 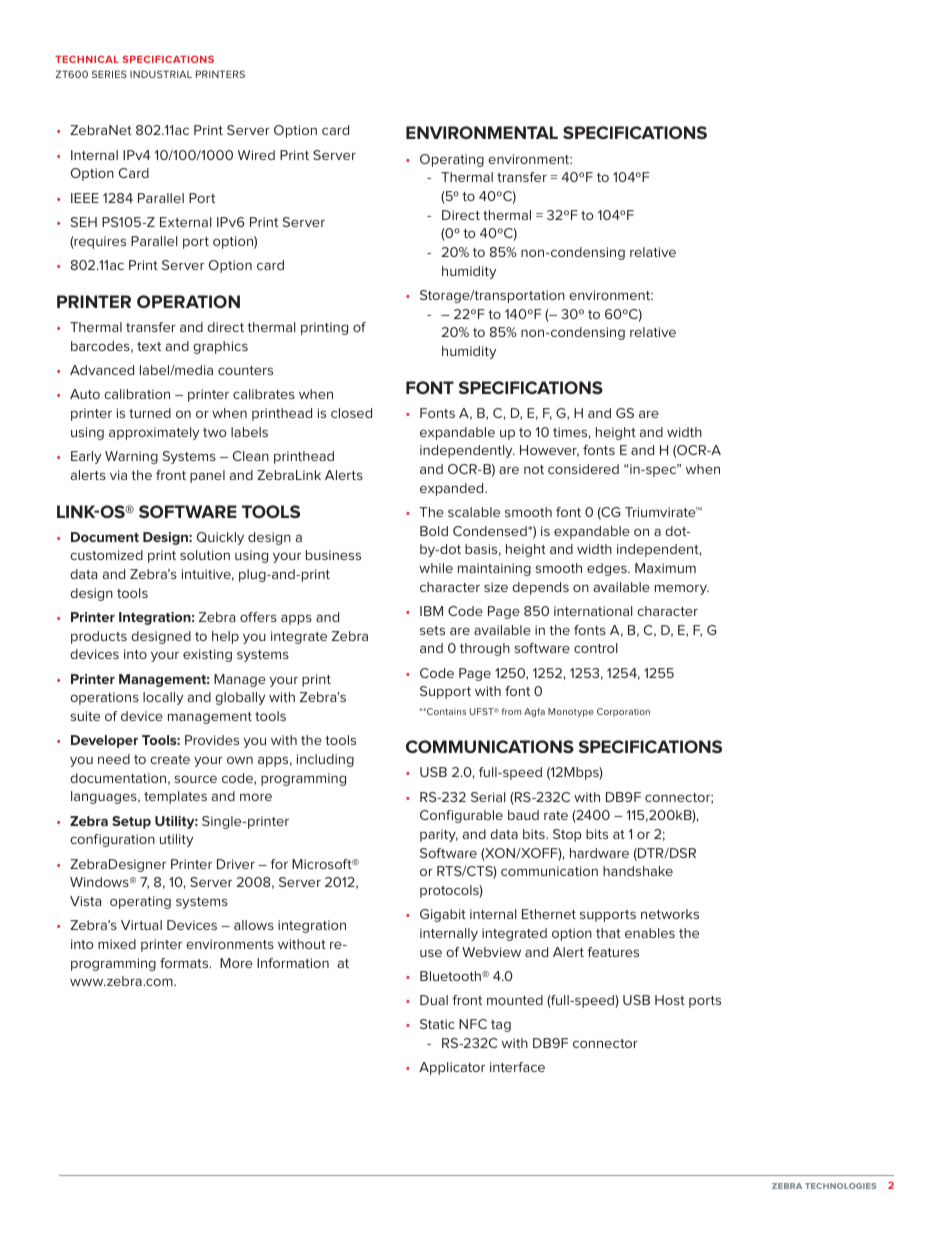 I want to click on Configurable, so click(x=461, y=816).
